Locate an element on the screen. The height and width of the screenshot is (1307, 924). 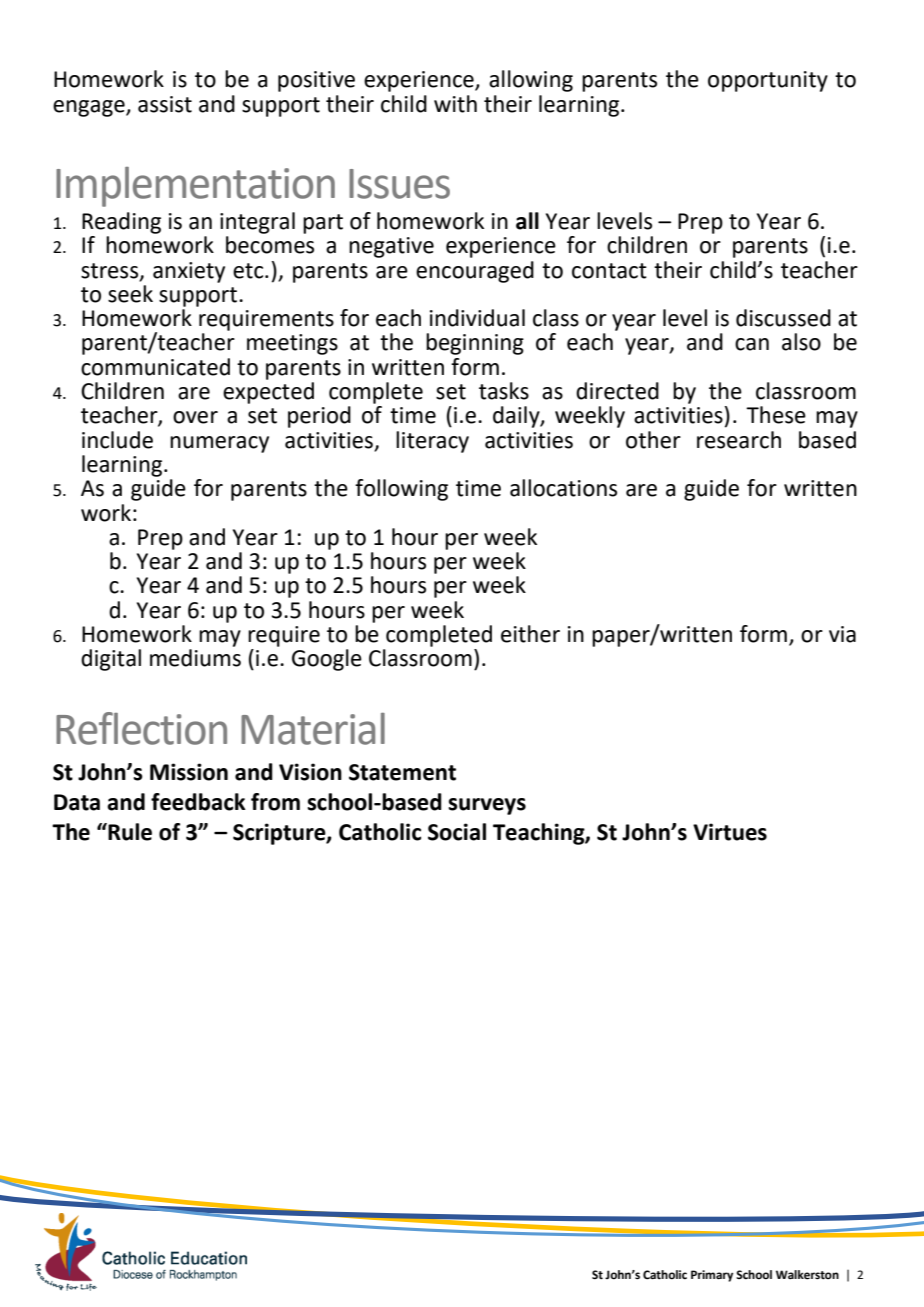
opportunity is located at coordinates (768, 81).
